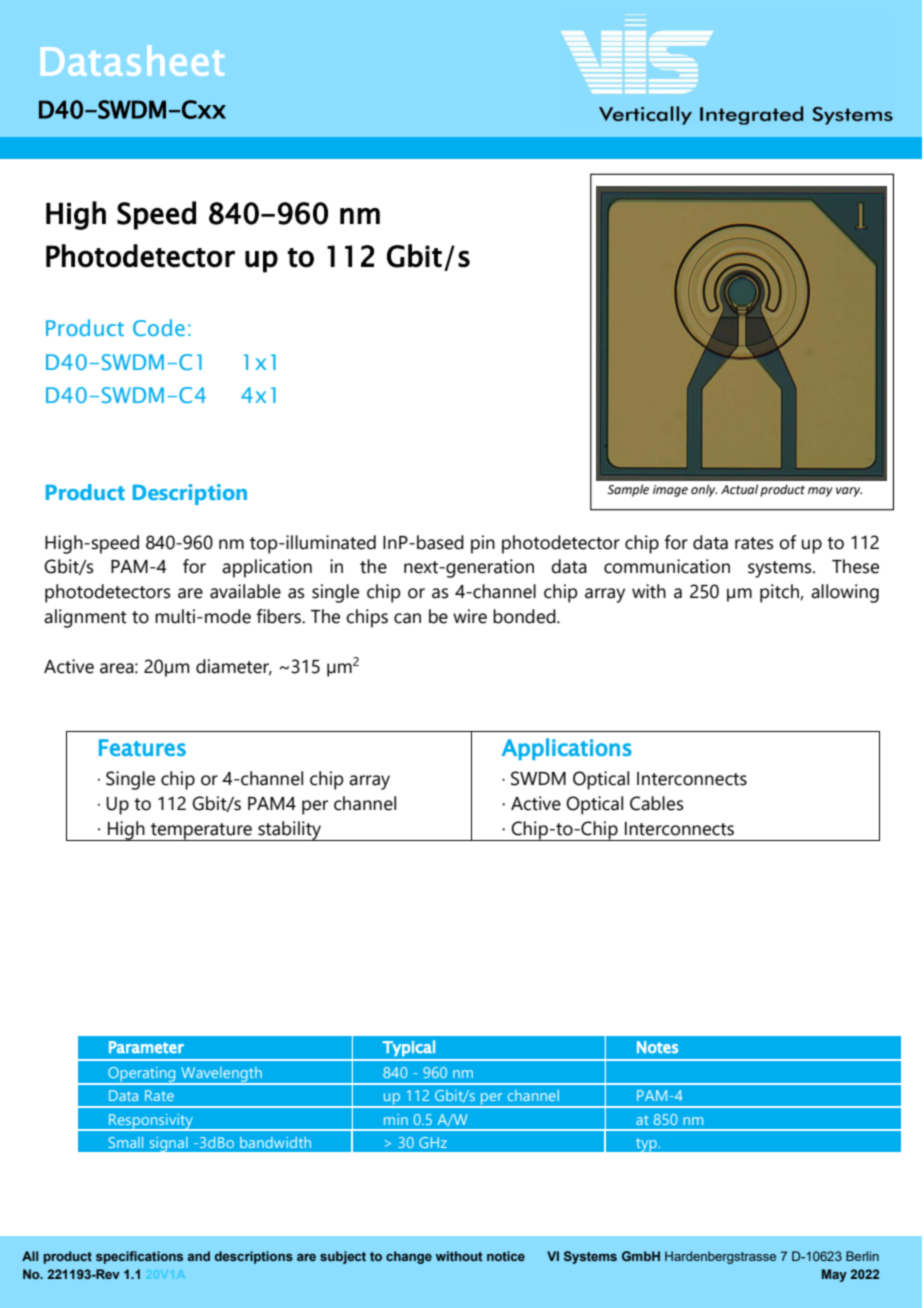 Image resolution: width=924 pixels, height=1308 pixels. Describe the element at coordinates (862, 1256) in the screenshot. I see `Berlin` at that location.
